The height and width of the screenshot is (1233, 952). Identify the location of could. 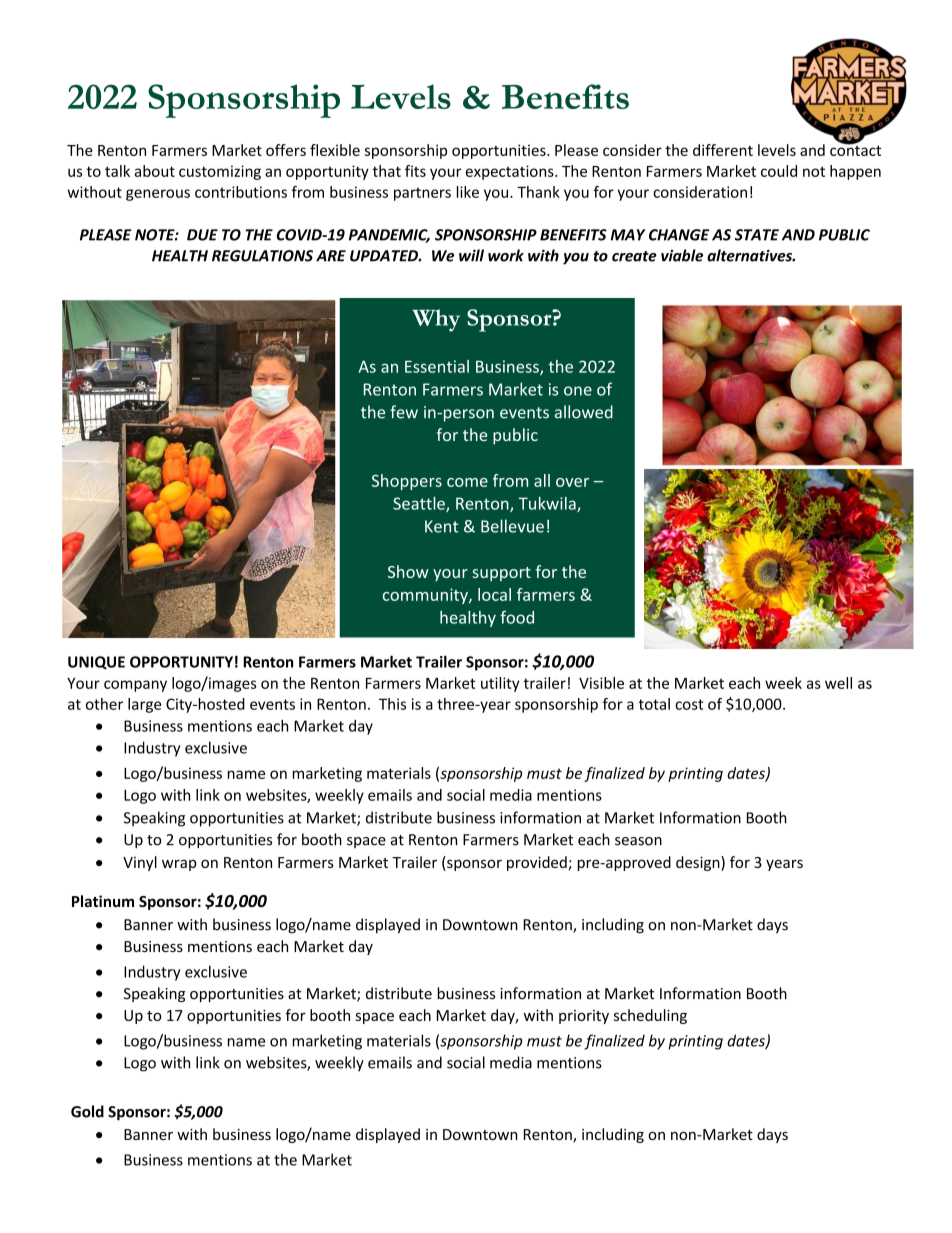
(779, 171).
